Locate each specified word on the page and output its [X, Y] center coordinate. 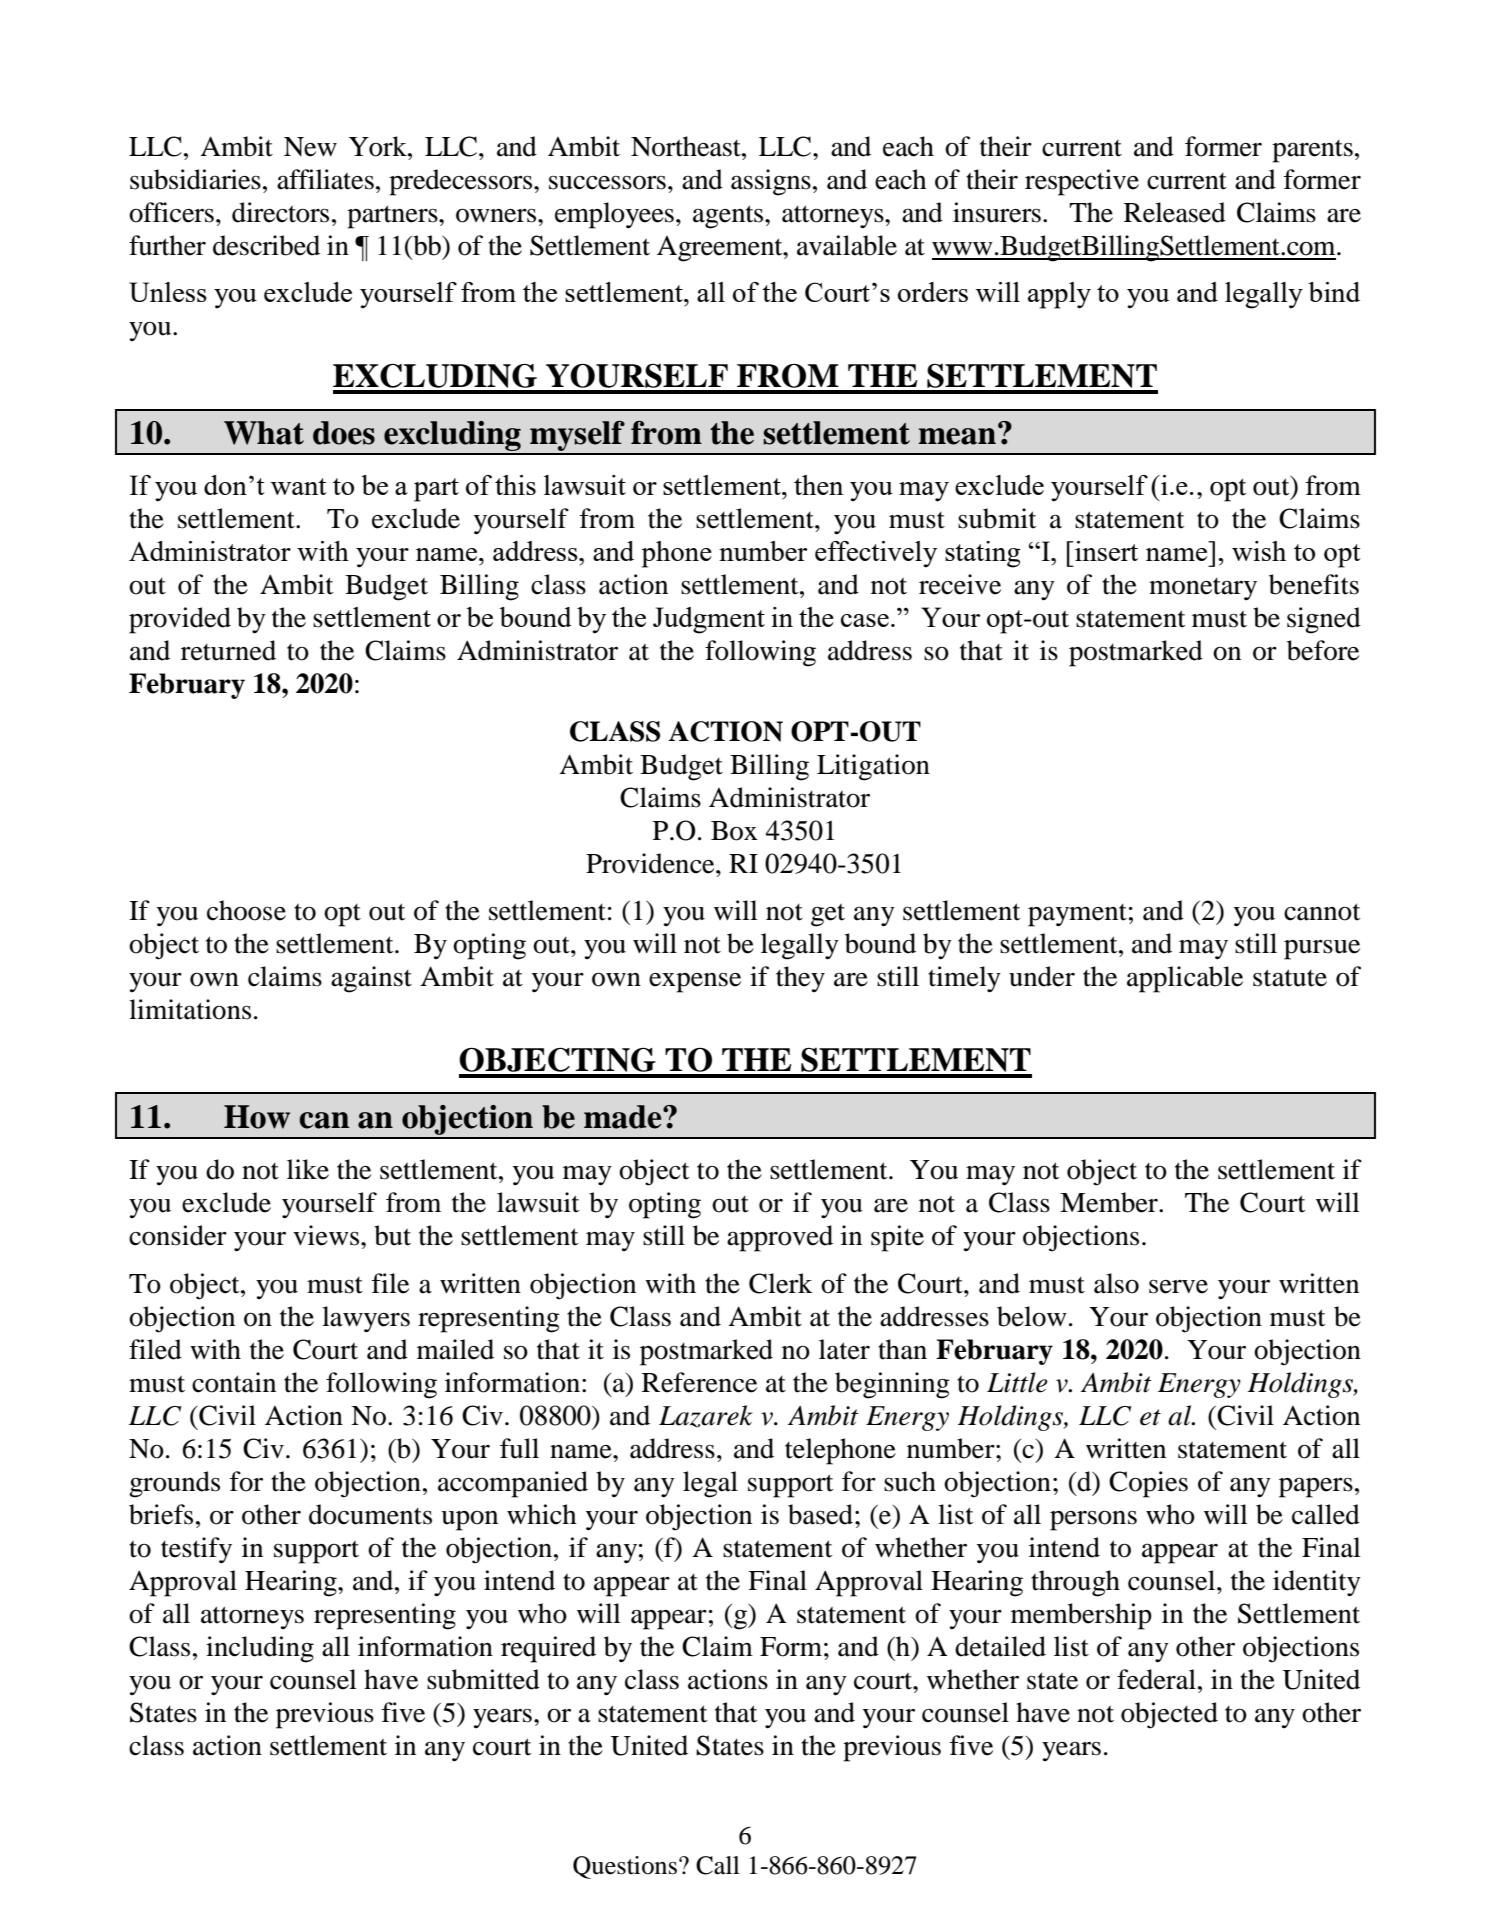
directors [280, 212]
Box [734, 831]
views [327, 1235]
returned [228, 650]
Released [1175, 212]
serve [1178, 1286]
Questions [626, 1867]
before [1323, 650]
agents [729, 217]
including [260, 1649]
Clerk [781, 1283]
